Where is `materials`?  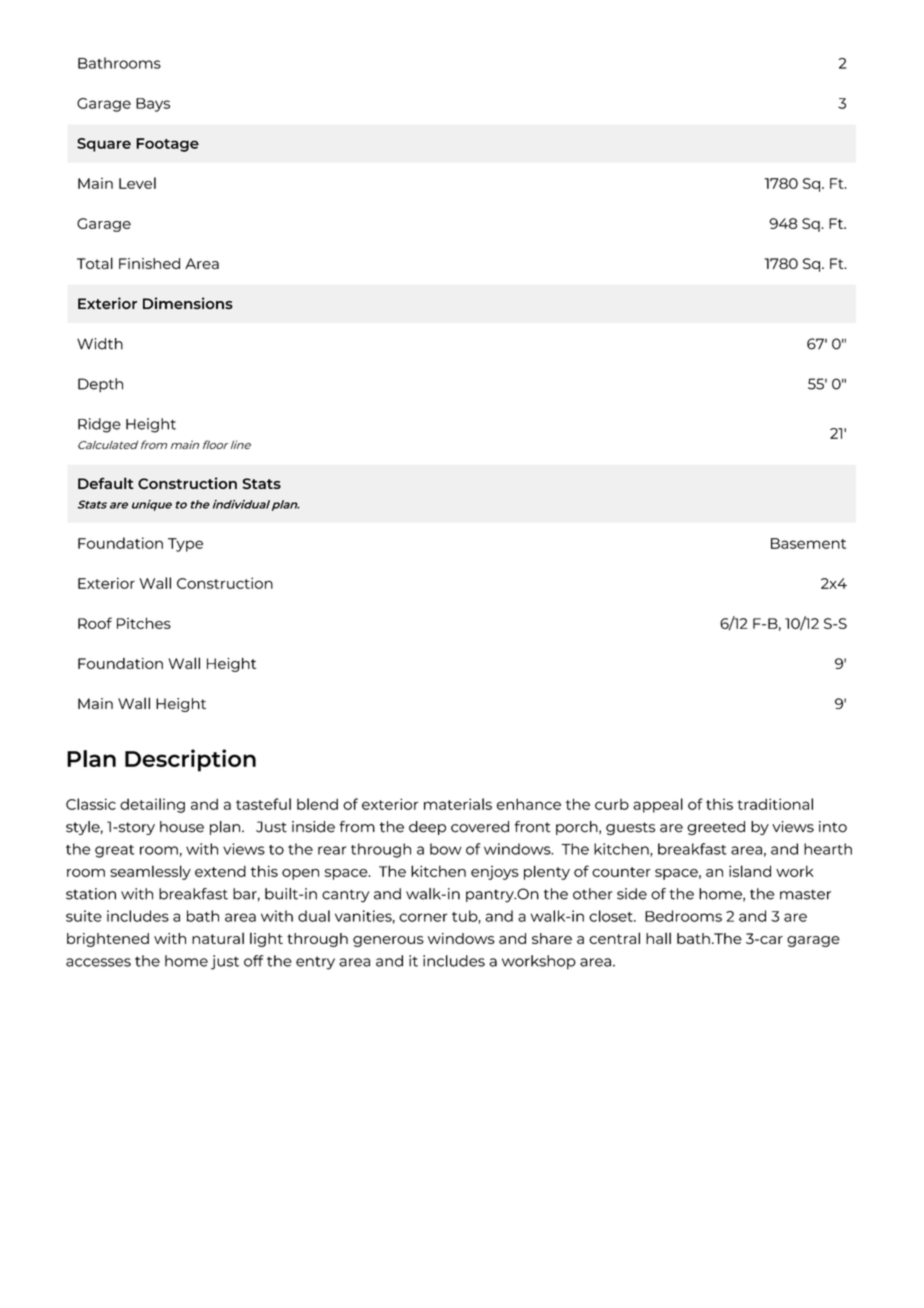 materials is located at coordinates (458, 804).
